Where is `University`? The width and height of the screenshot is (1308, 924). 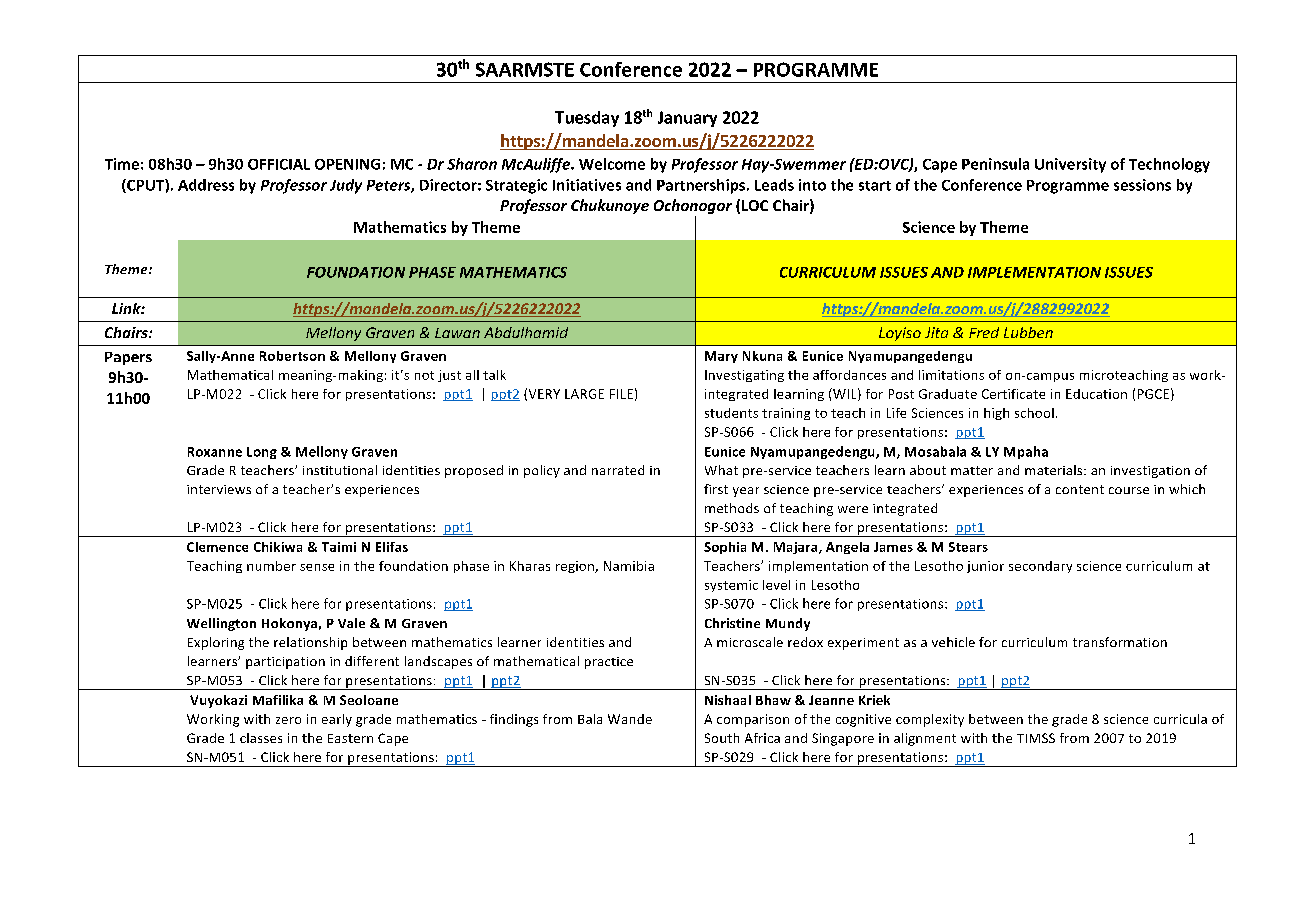 University is located at coordinates (1070, 165).
